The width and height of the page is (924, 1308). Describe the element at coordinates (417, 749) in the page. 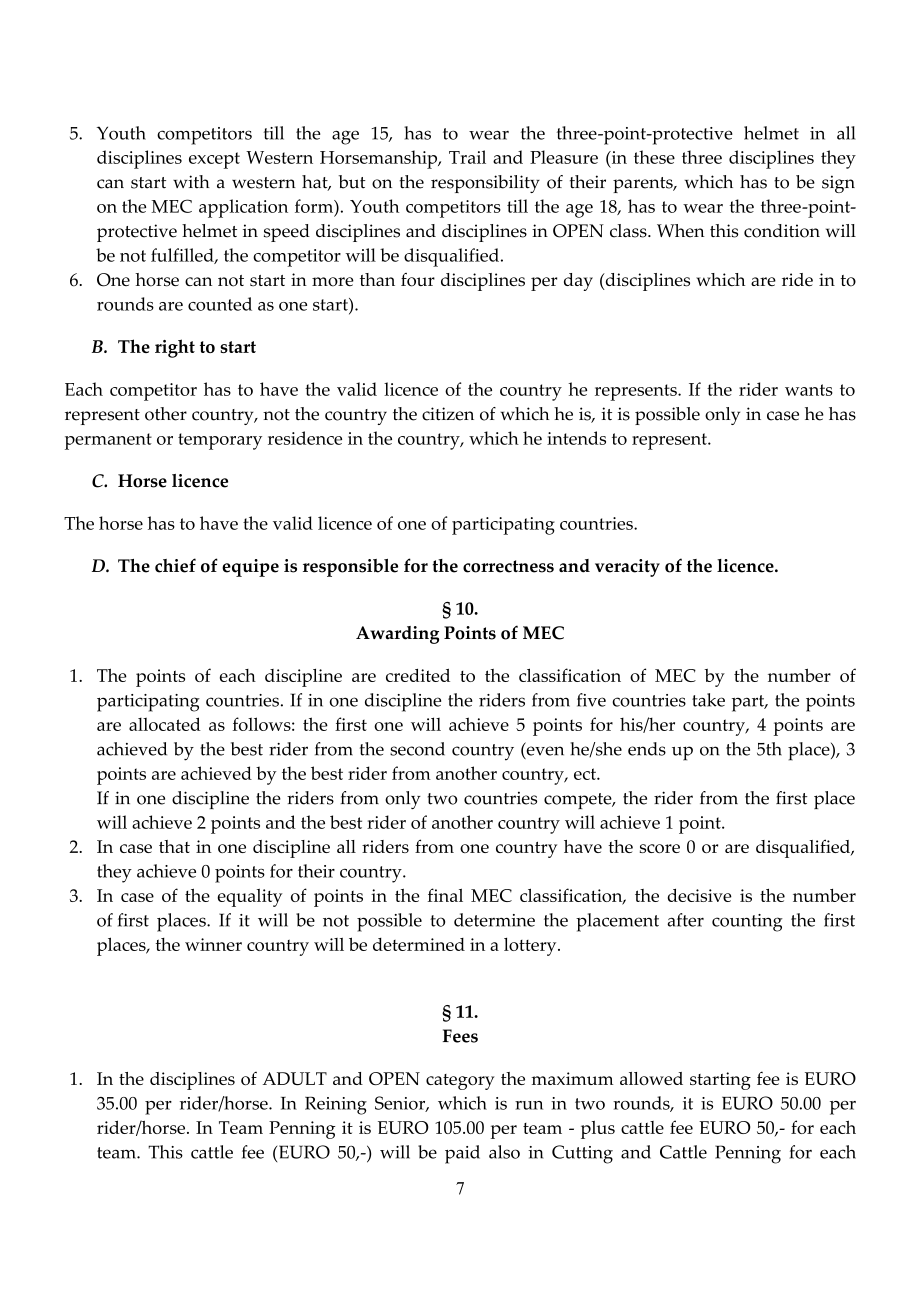

I see `second` at that location.
